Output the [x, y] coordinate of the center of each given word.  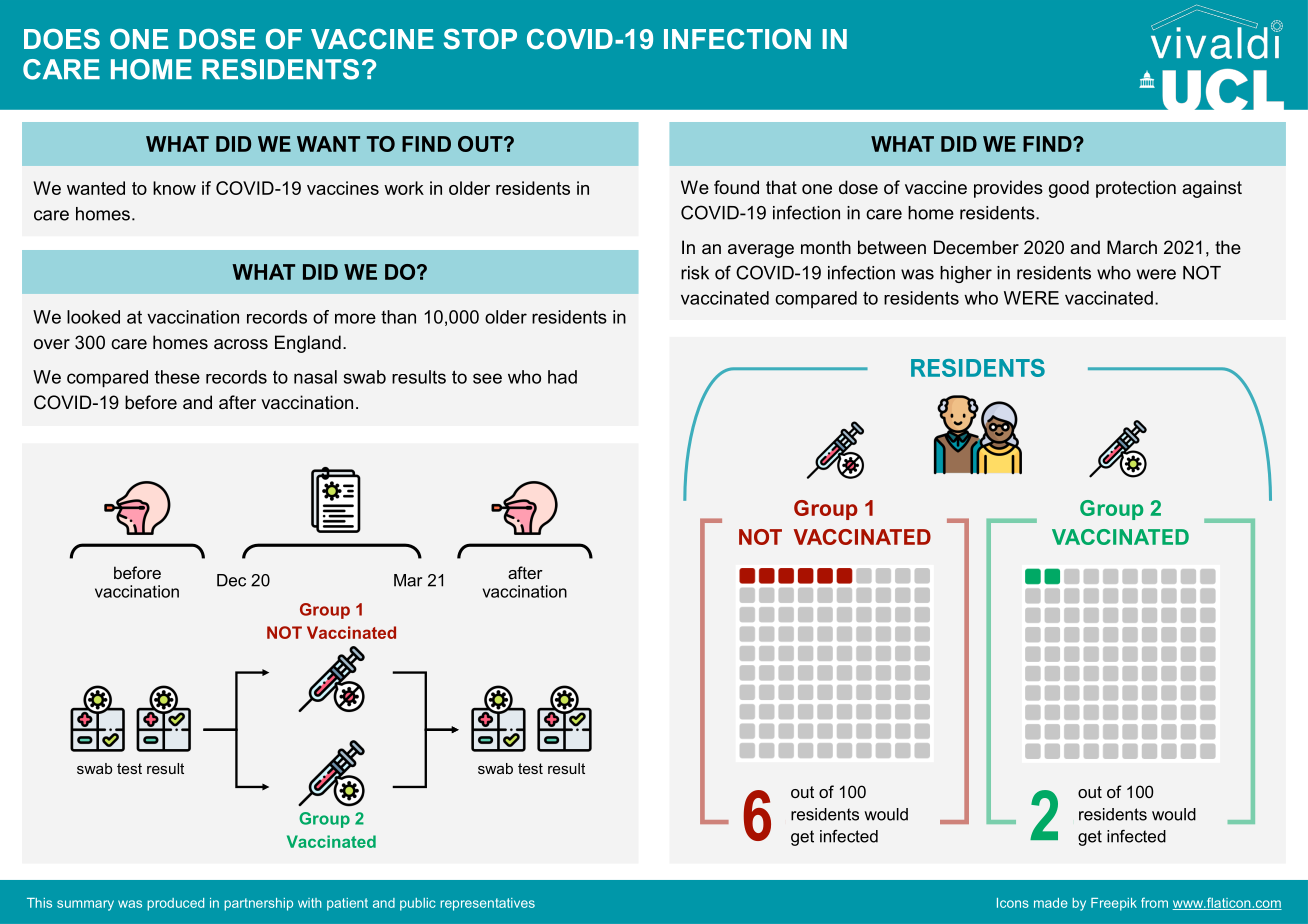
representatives [487, 904]
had [562, 377]
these [177, 377]
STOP [480, 39]
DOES [62, 39]
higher [966, 274]
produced [175, 904]
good [1069, 189]
